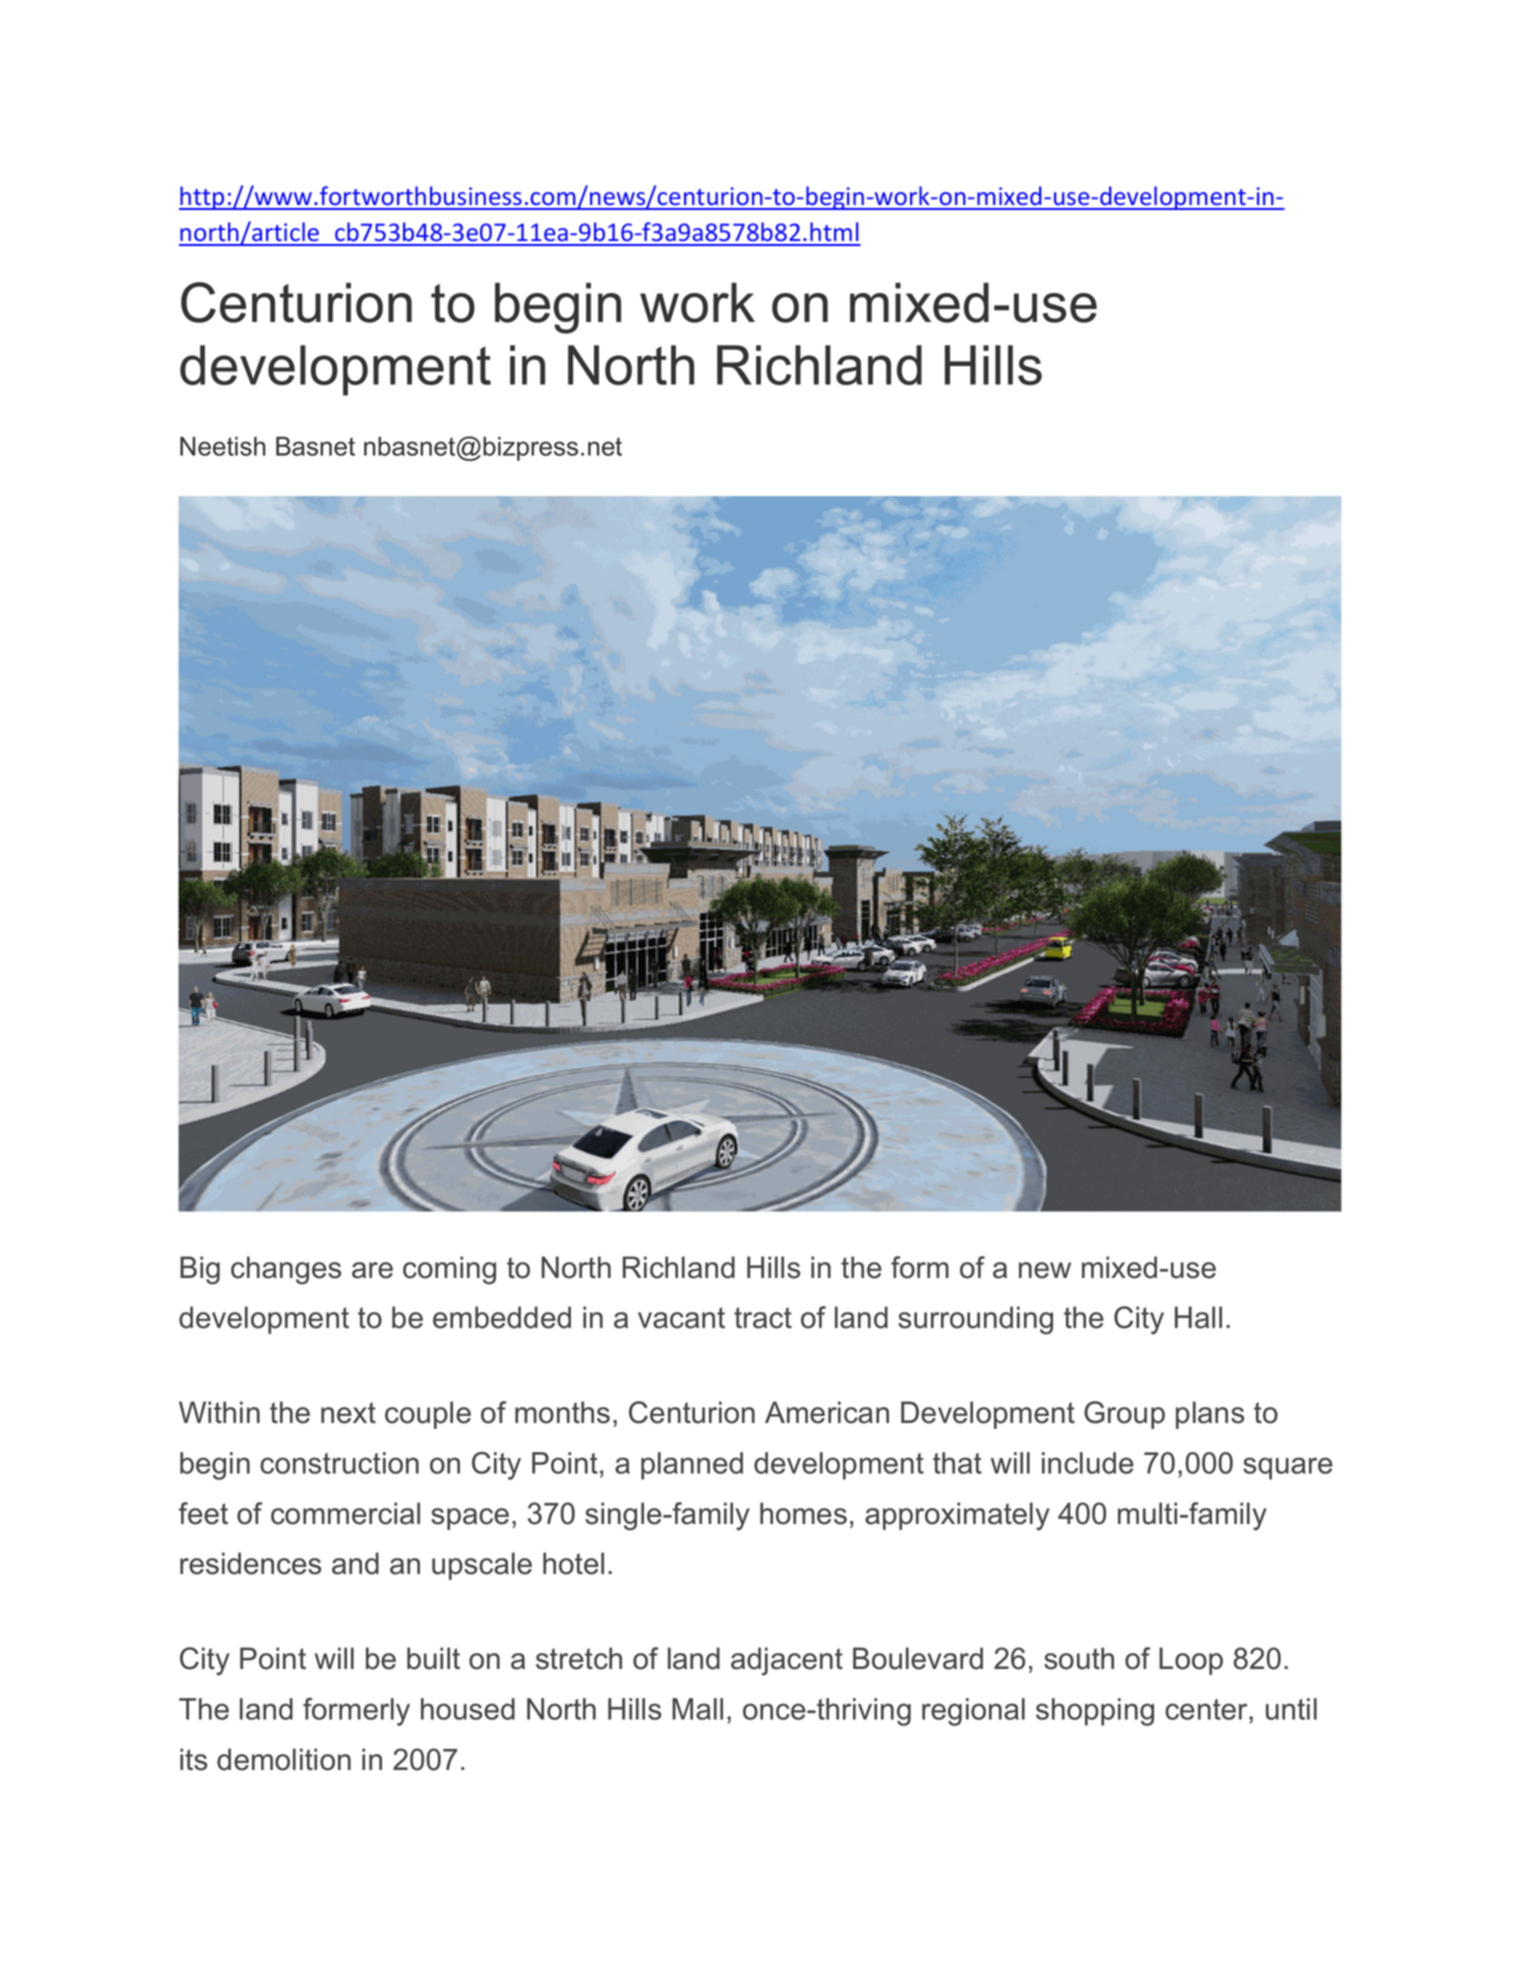 The height and width of the document is (1968, 1520). What do you see at coordinates (284, 1759) in the document?
I see `demolition` at bounding box center [284, 1759].
